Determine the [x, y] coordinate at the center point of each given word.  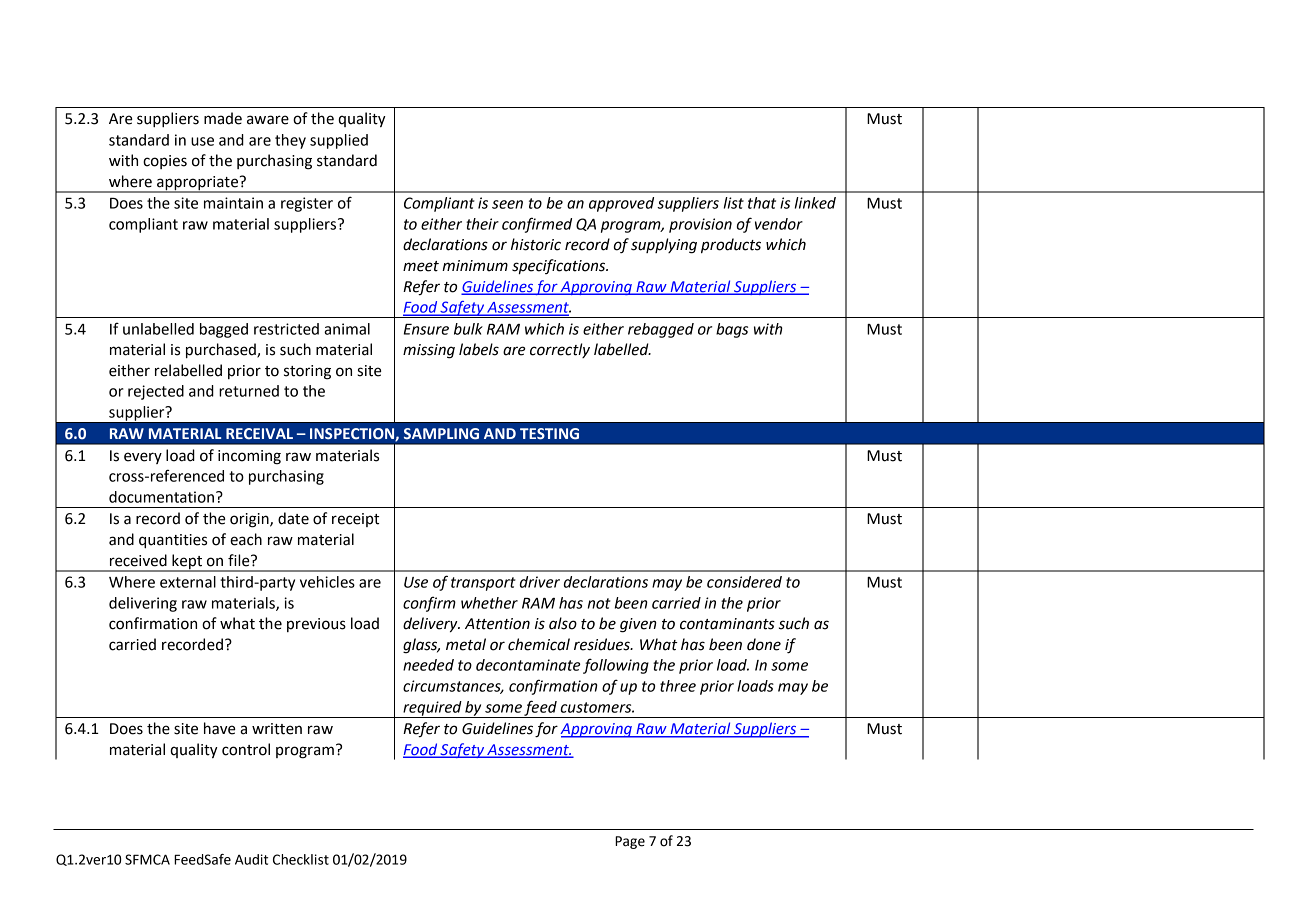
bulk [468, 329]
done [764, 644]
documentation [161, 497]
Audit [251, 859]
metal [466, 644]
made [223, 118]
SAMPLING [441, 434]
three [678, 686]
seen [507, 204]
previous [316, 625]
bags [732, 330]
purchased [222, 350]
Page [630, 842]
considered [744, 582]
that [762, 203]
